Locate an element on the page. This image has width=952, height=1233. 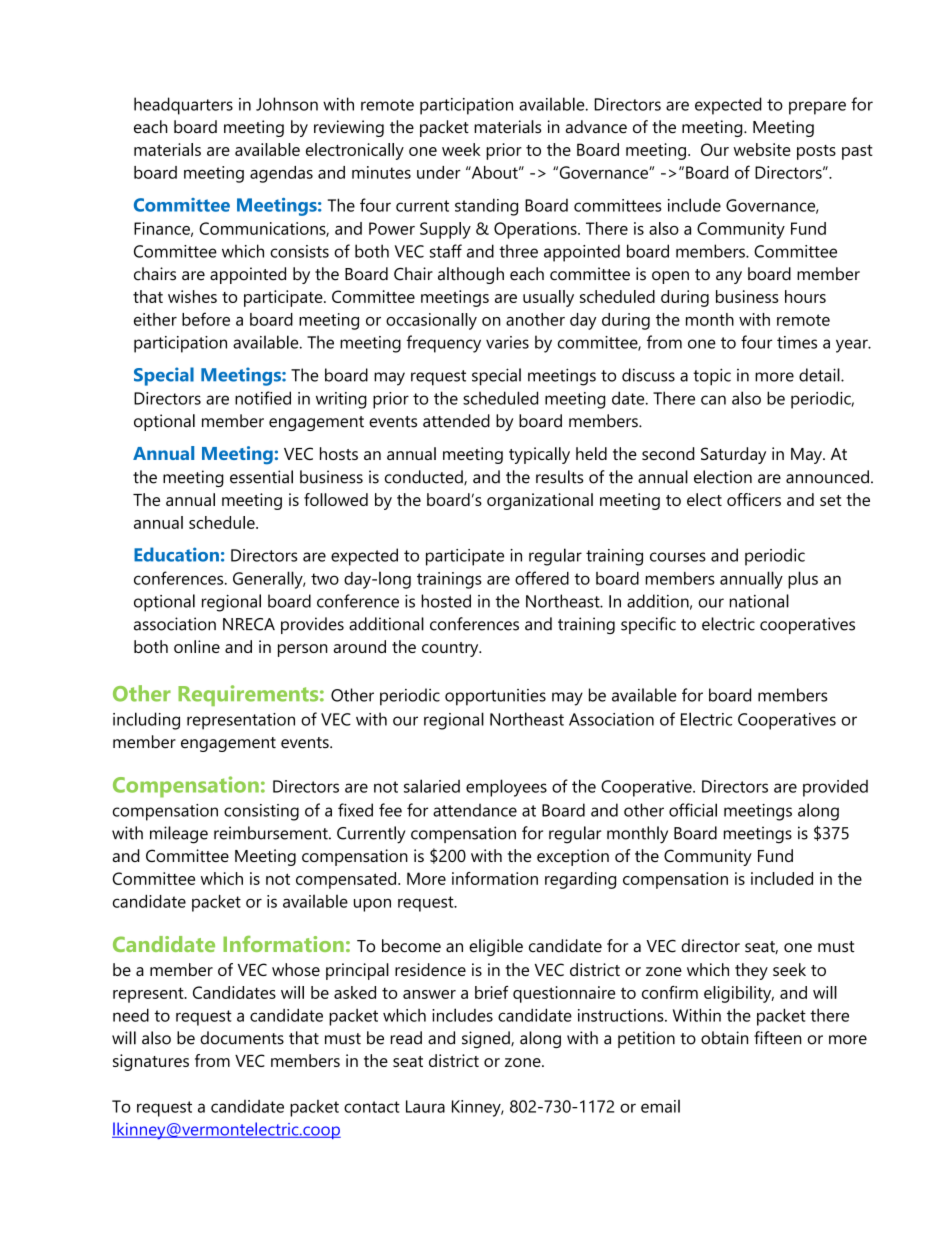
online is located at coordinates (197, 646).
